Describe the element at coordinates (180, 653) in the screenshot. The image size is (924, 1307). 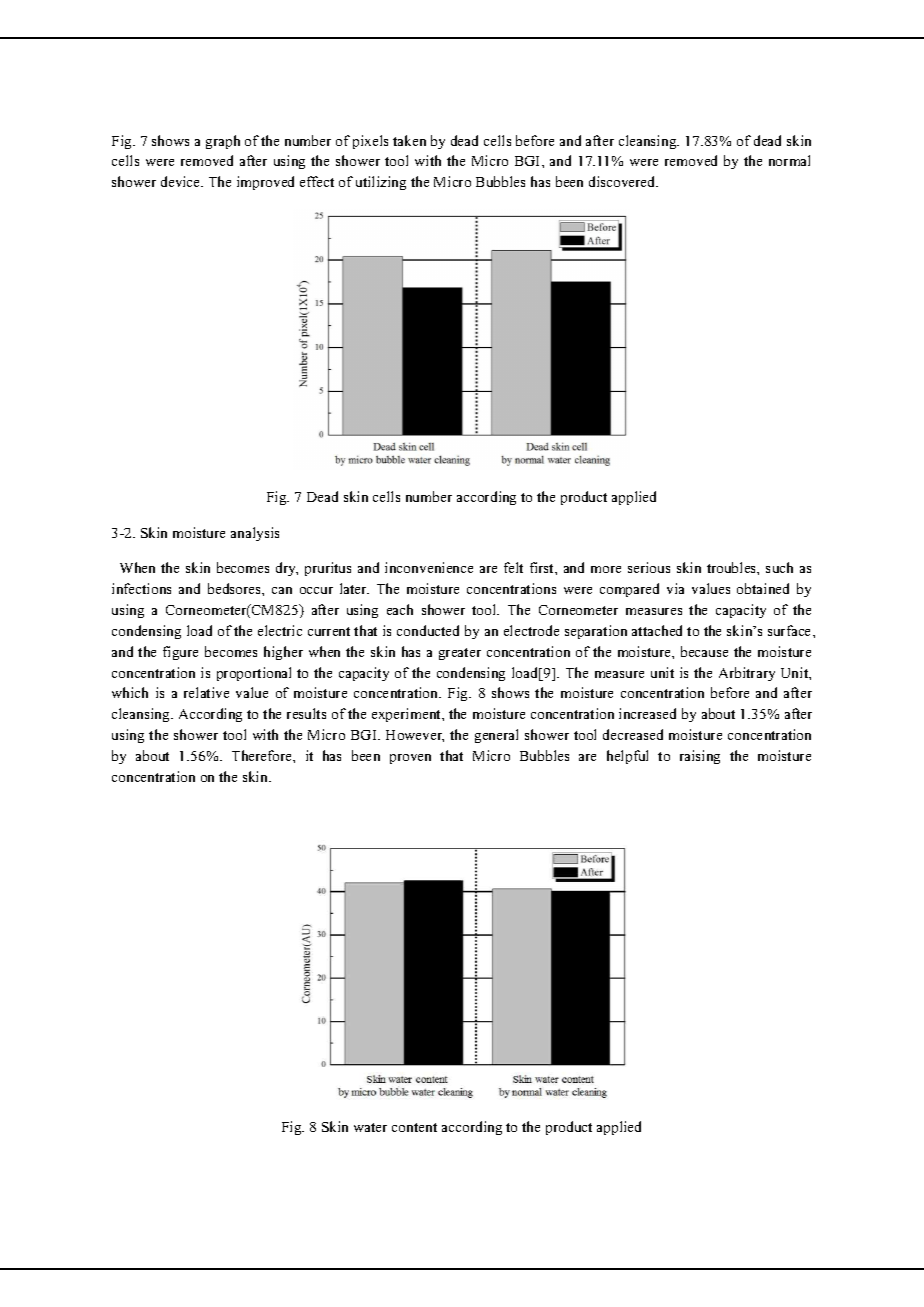
I see `figure` at that location.
